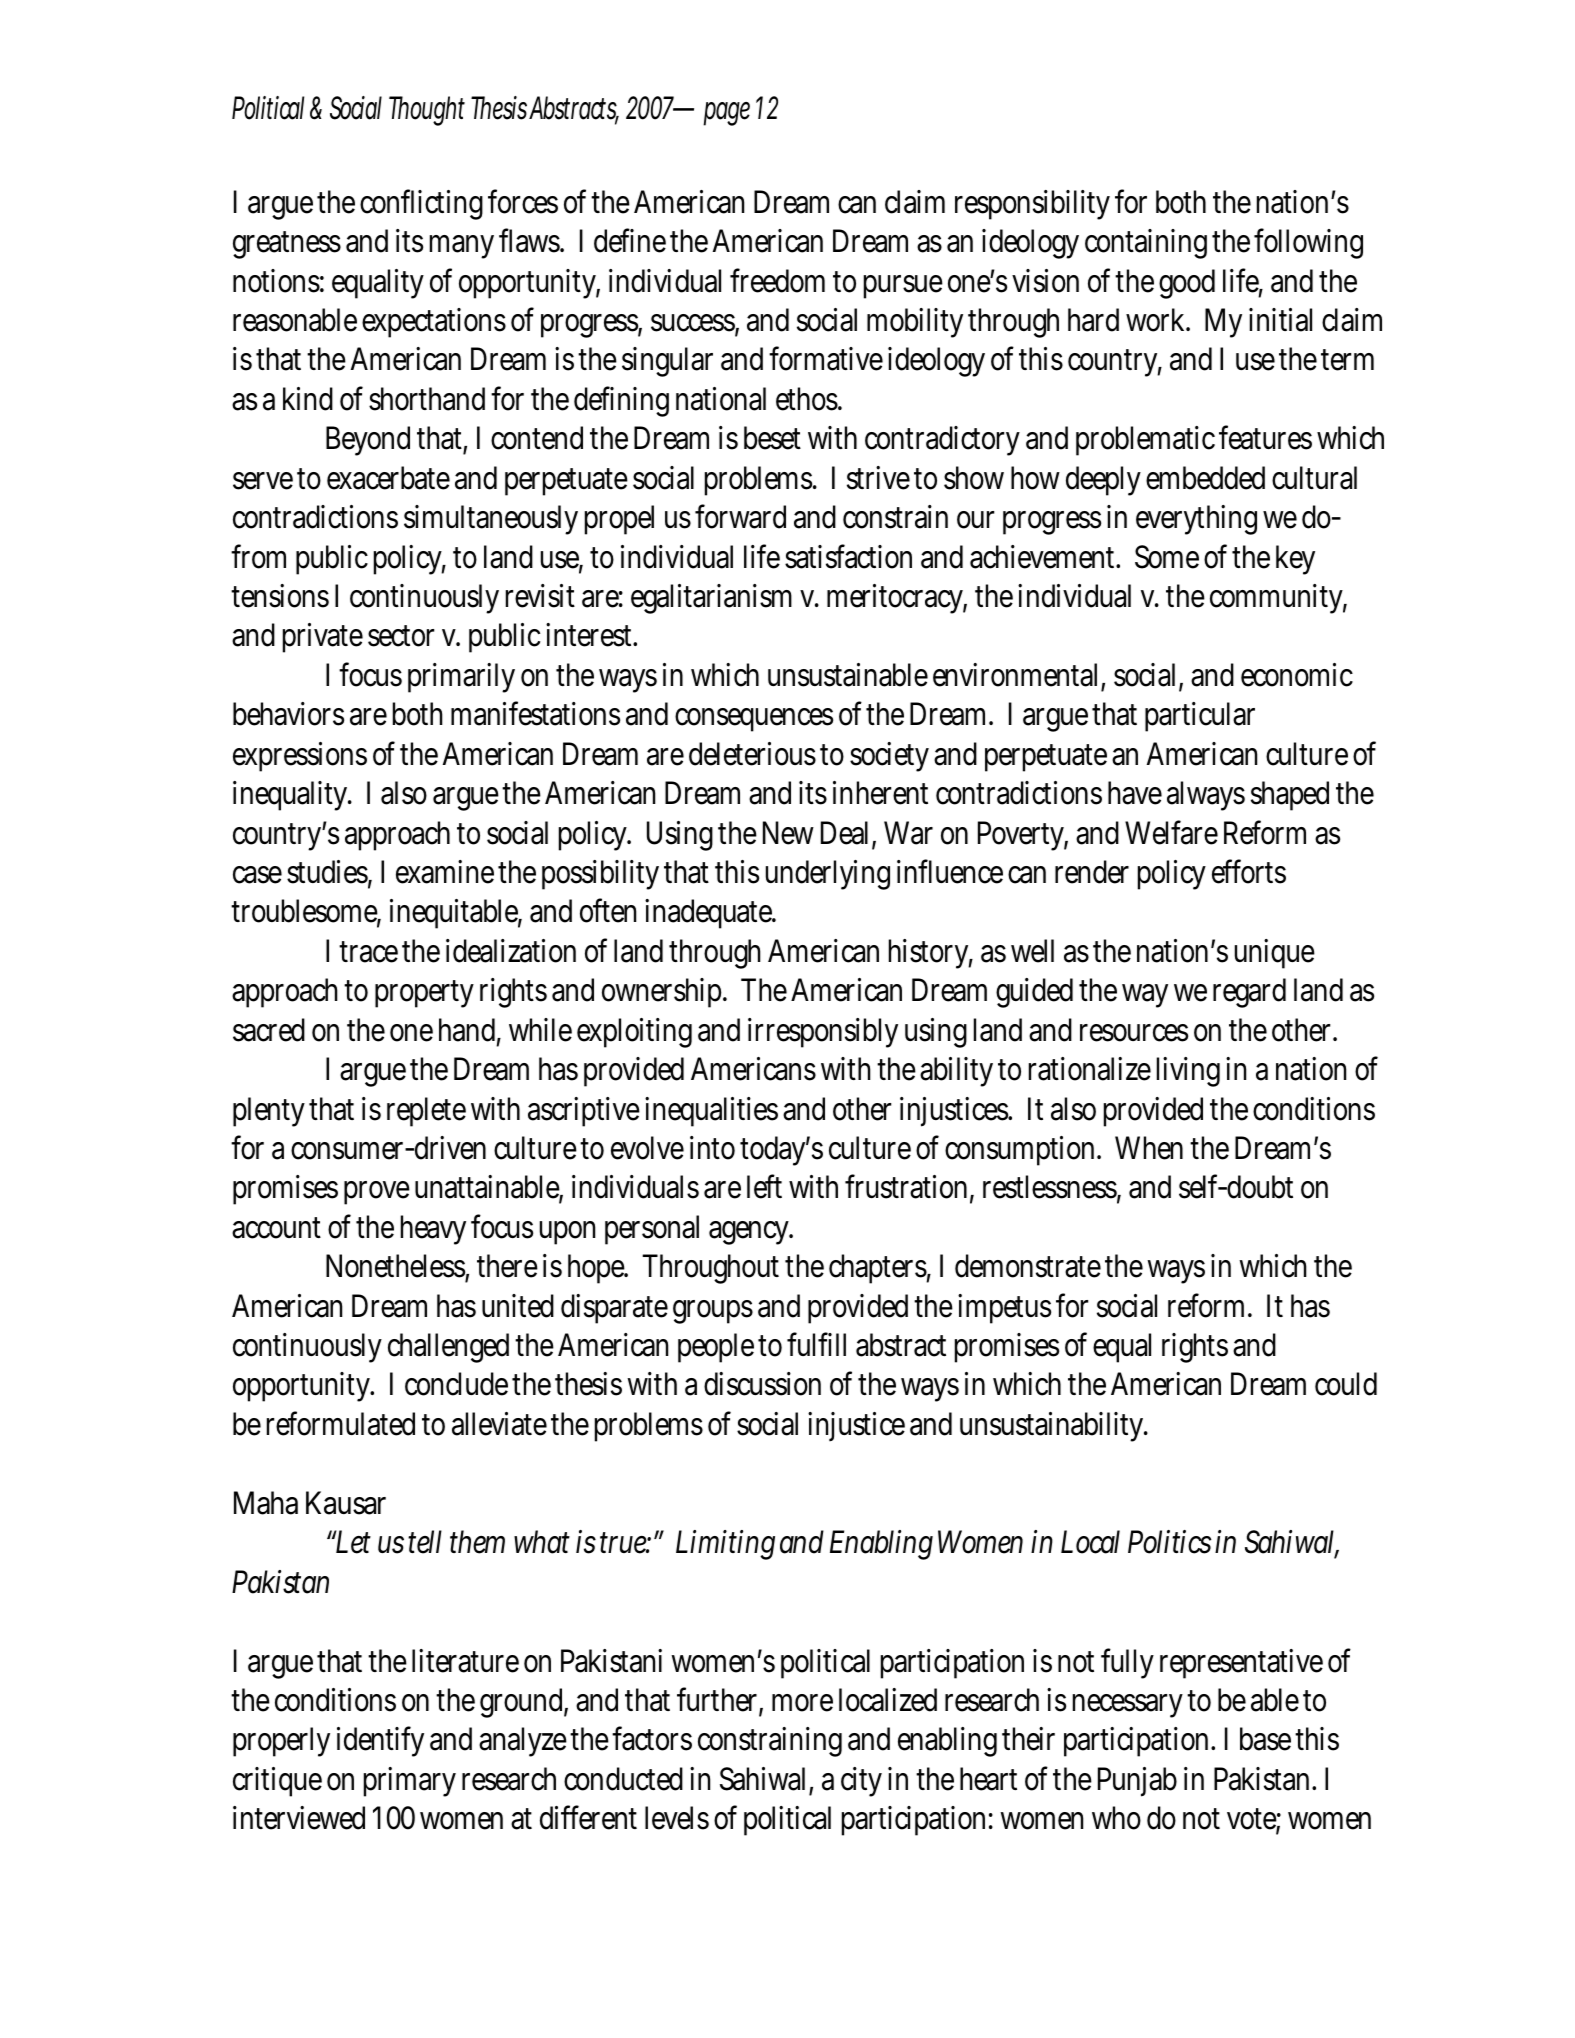 The width and height of the screenshot is (1575, 2038). What do you see at coordinates (861, 1782) in the screenshot?
I see `city` at bounding box center [861, 1782].
